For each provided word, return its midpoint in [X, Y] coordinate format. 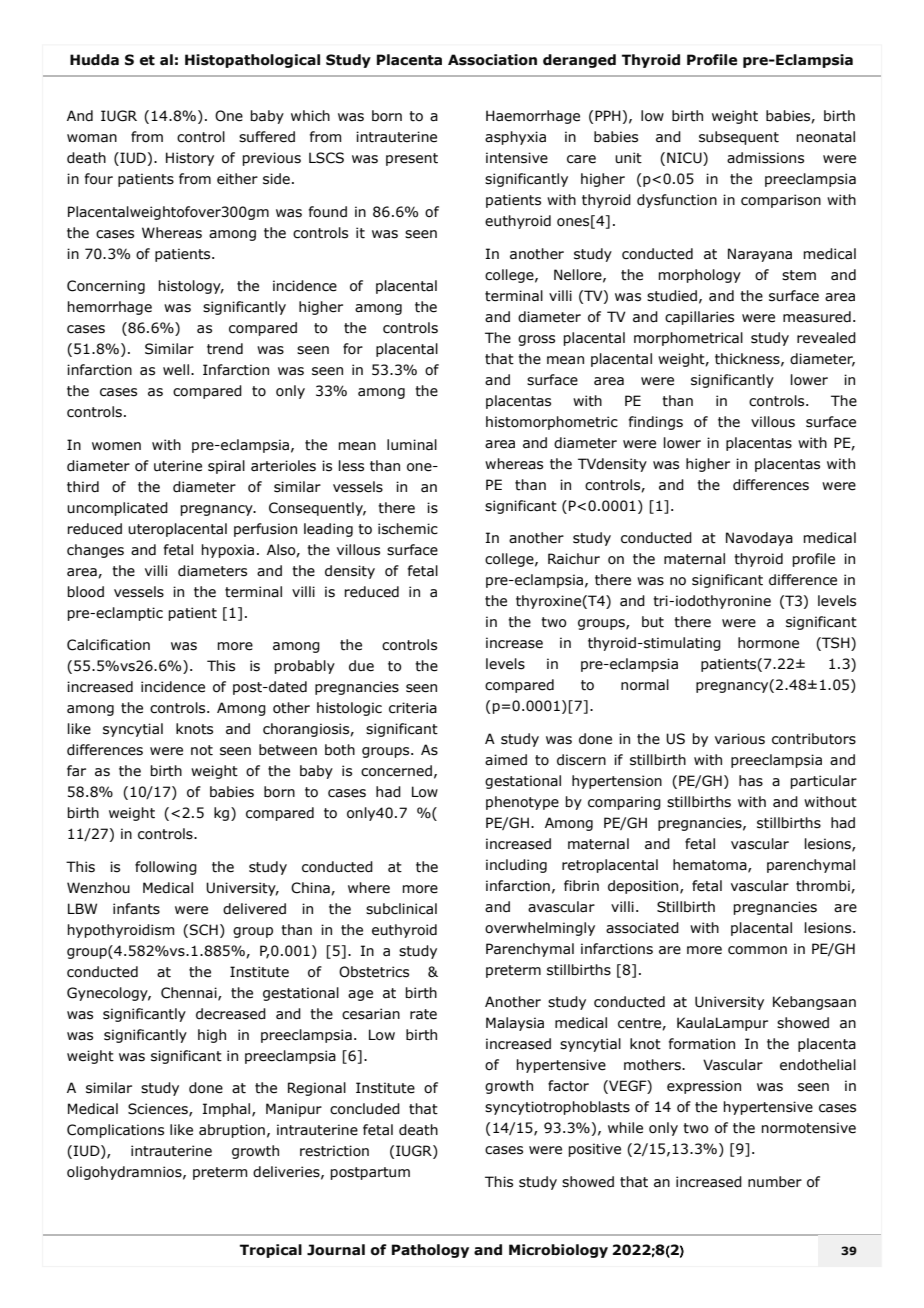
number [775, 1182]
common [757, 950]
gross [536, 340]
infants [136, 909]
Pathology [430, 1251]
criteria [413, 708]
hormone [768, 643]
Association [492, 60]
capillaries [699, 318]
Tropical [271, 1251]
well [176, 370]
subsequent [739, 138]
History [190, 159]
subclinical [401, 909]
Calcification [108, 645]
